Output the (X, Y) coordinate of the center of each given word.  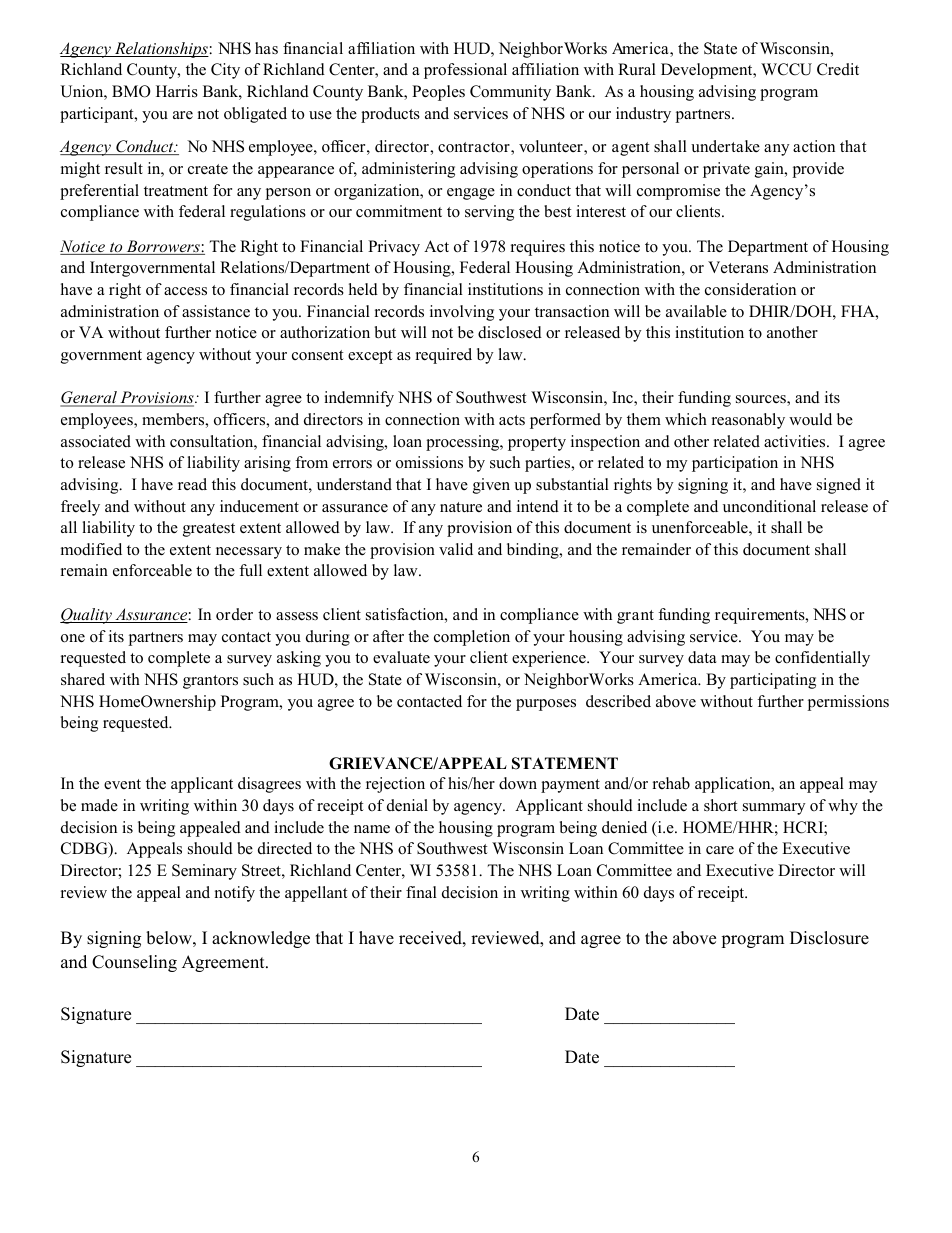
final (421, 892)
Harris (177, 91)
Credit (838, 69)
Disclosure (829, 938)
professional (465, 71)
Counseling (134, 963)
